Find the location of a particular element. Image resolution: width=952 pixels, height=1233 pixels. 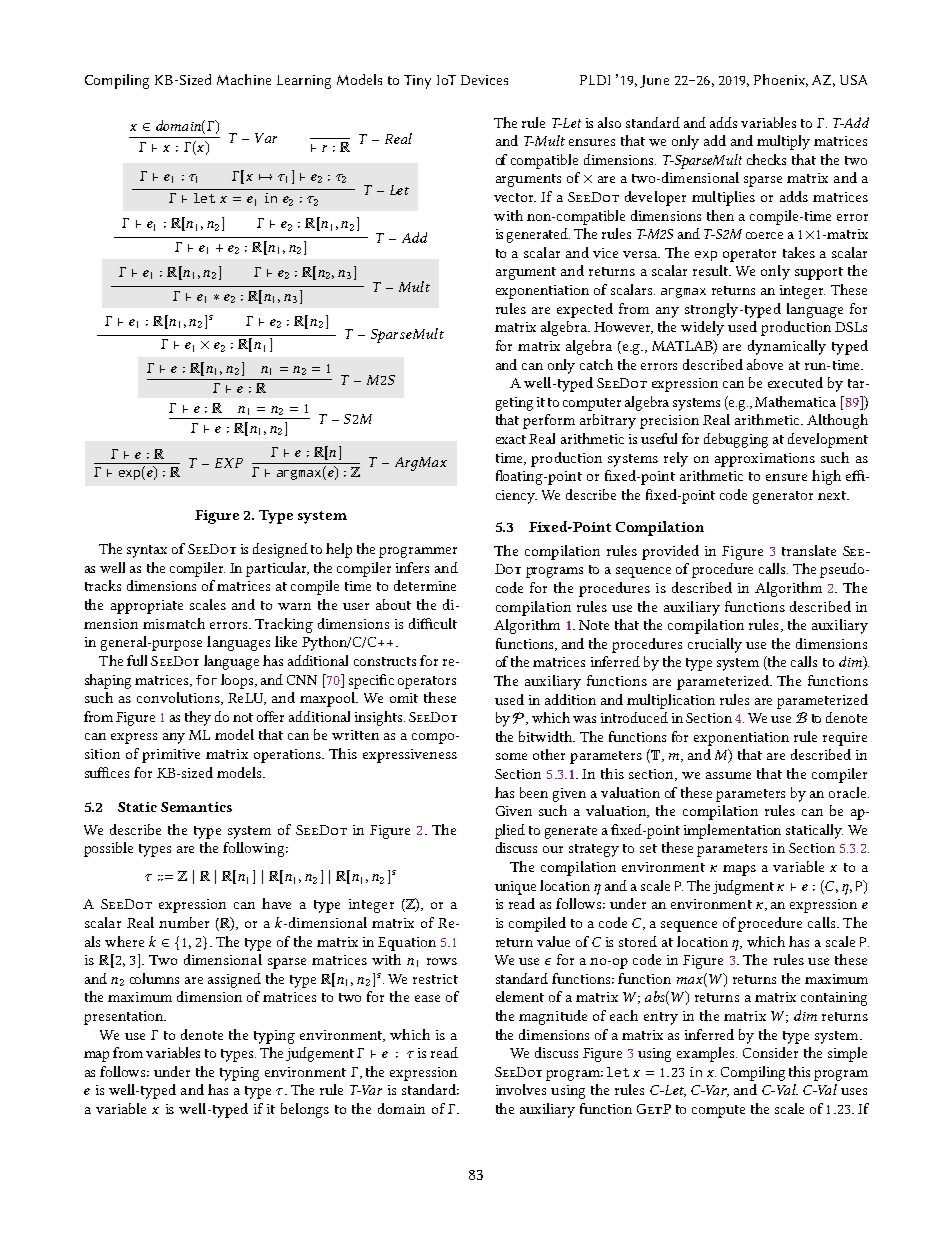

Semantics is located at coordinates (196, 807).
